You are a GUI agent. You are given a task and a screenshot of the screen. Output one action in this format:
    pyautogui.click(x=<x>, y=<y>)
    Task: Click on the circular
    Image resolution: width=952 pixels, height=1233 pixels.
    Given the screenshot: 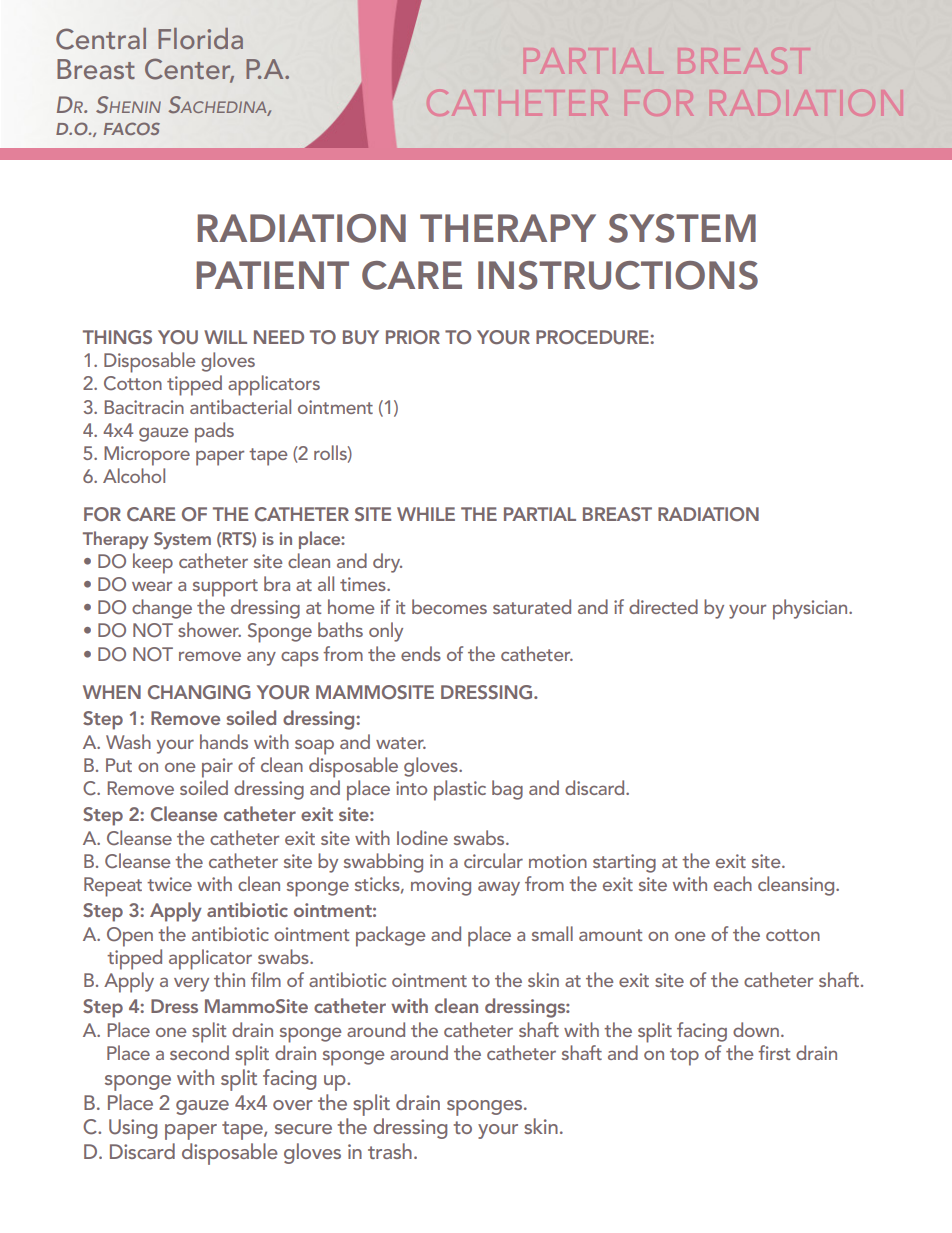 What is the action you would take?
    pyautogui.click(x=493, y=860)
